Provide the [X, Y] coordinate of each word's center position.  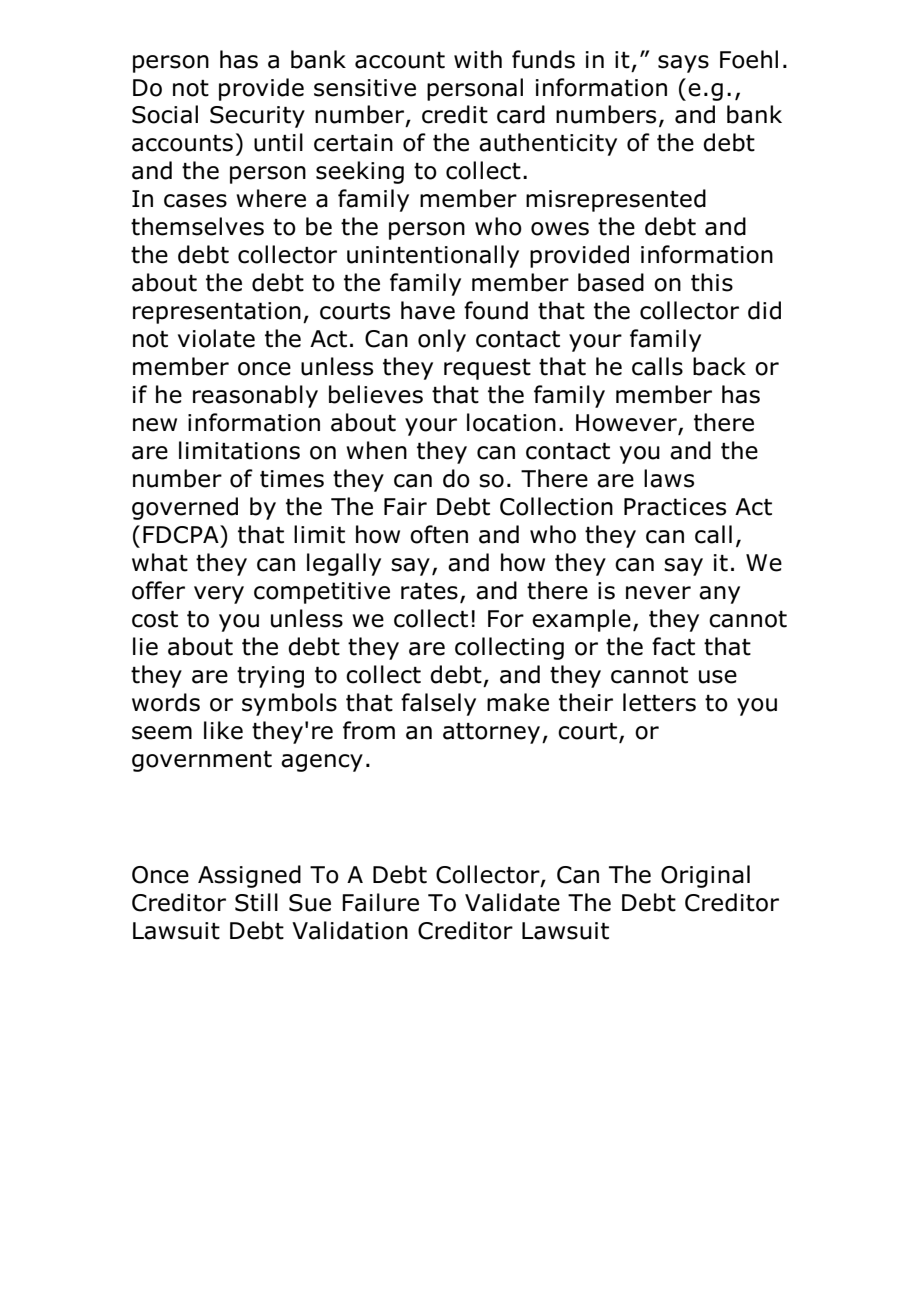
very [219, 595]
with [478, 59]
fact [673, 646]
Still [256, 902]
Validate [512, 902]
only [442, 340]
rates [429, 591]
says [683, 64]
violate [216, 338]
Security [257, 117]
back [719, 366]
